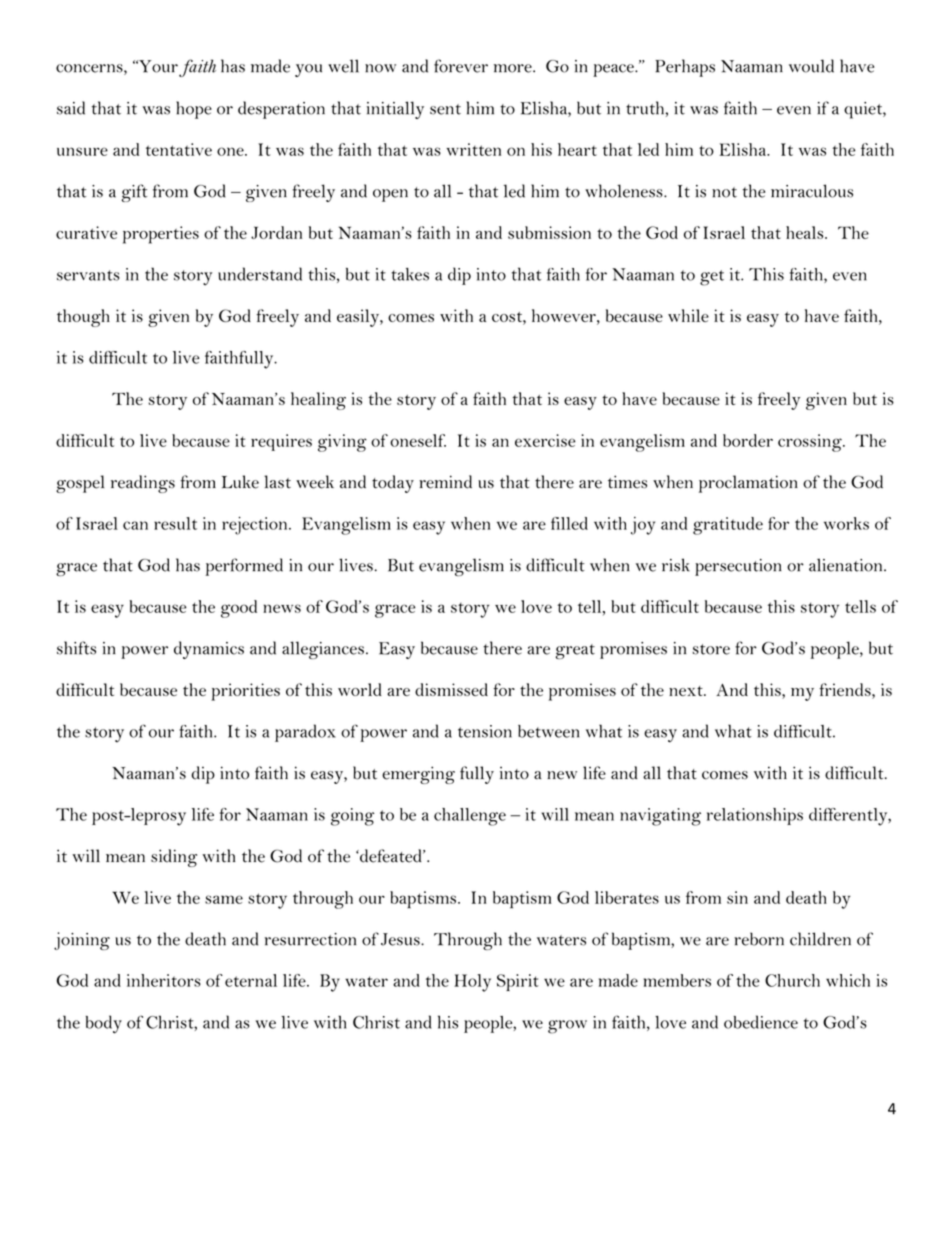 The image size is (952, 1233). I want to click on remind, so click(445, 482).
